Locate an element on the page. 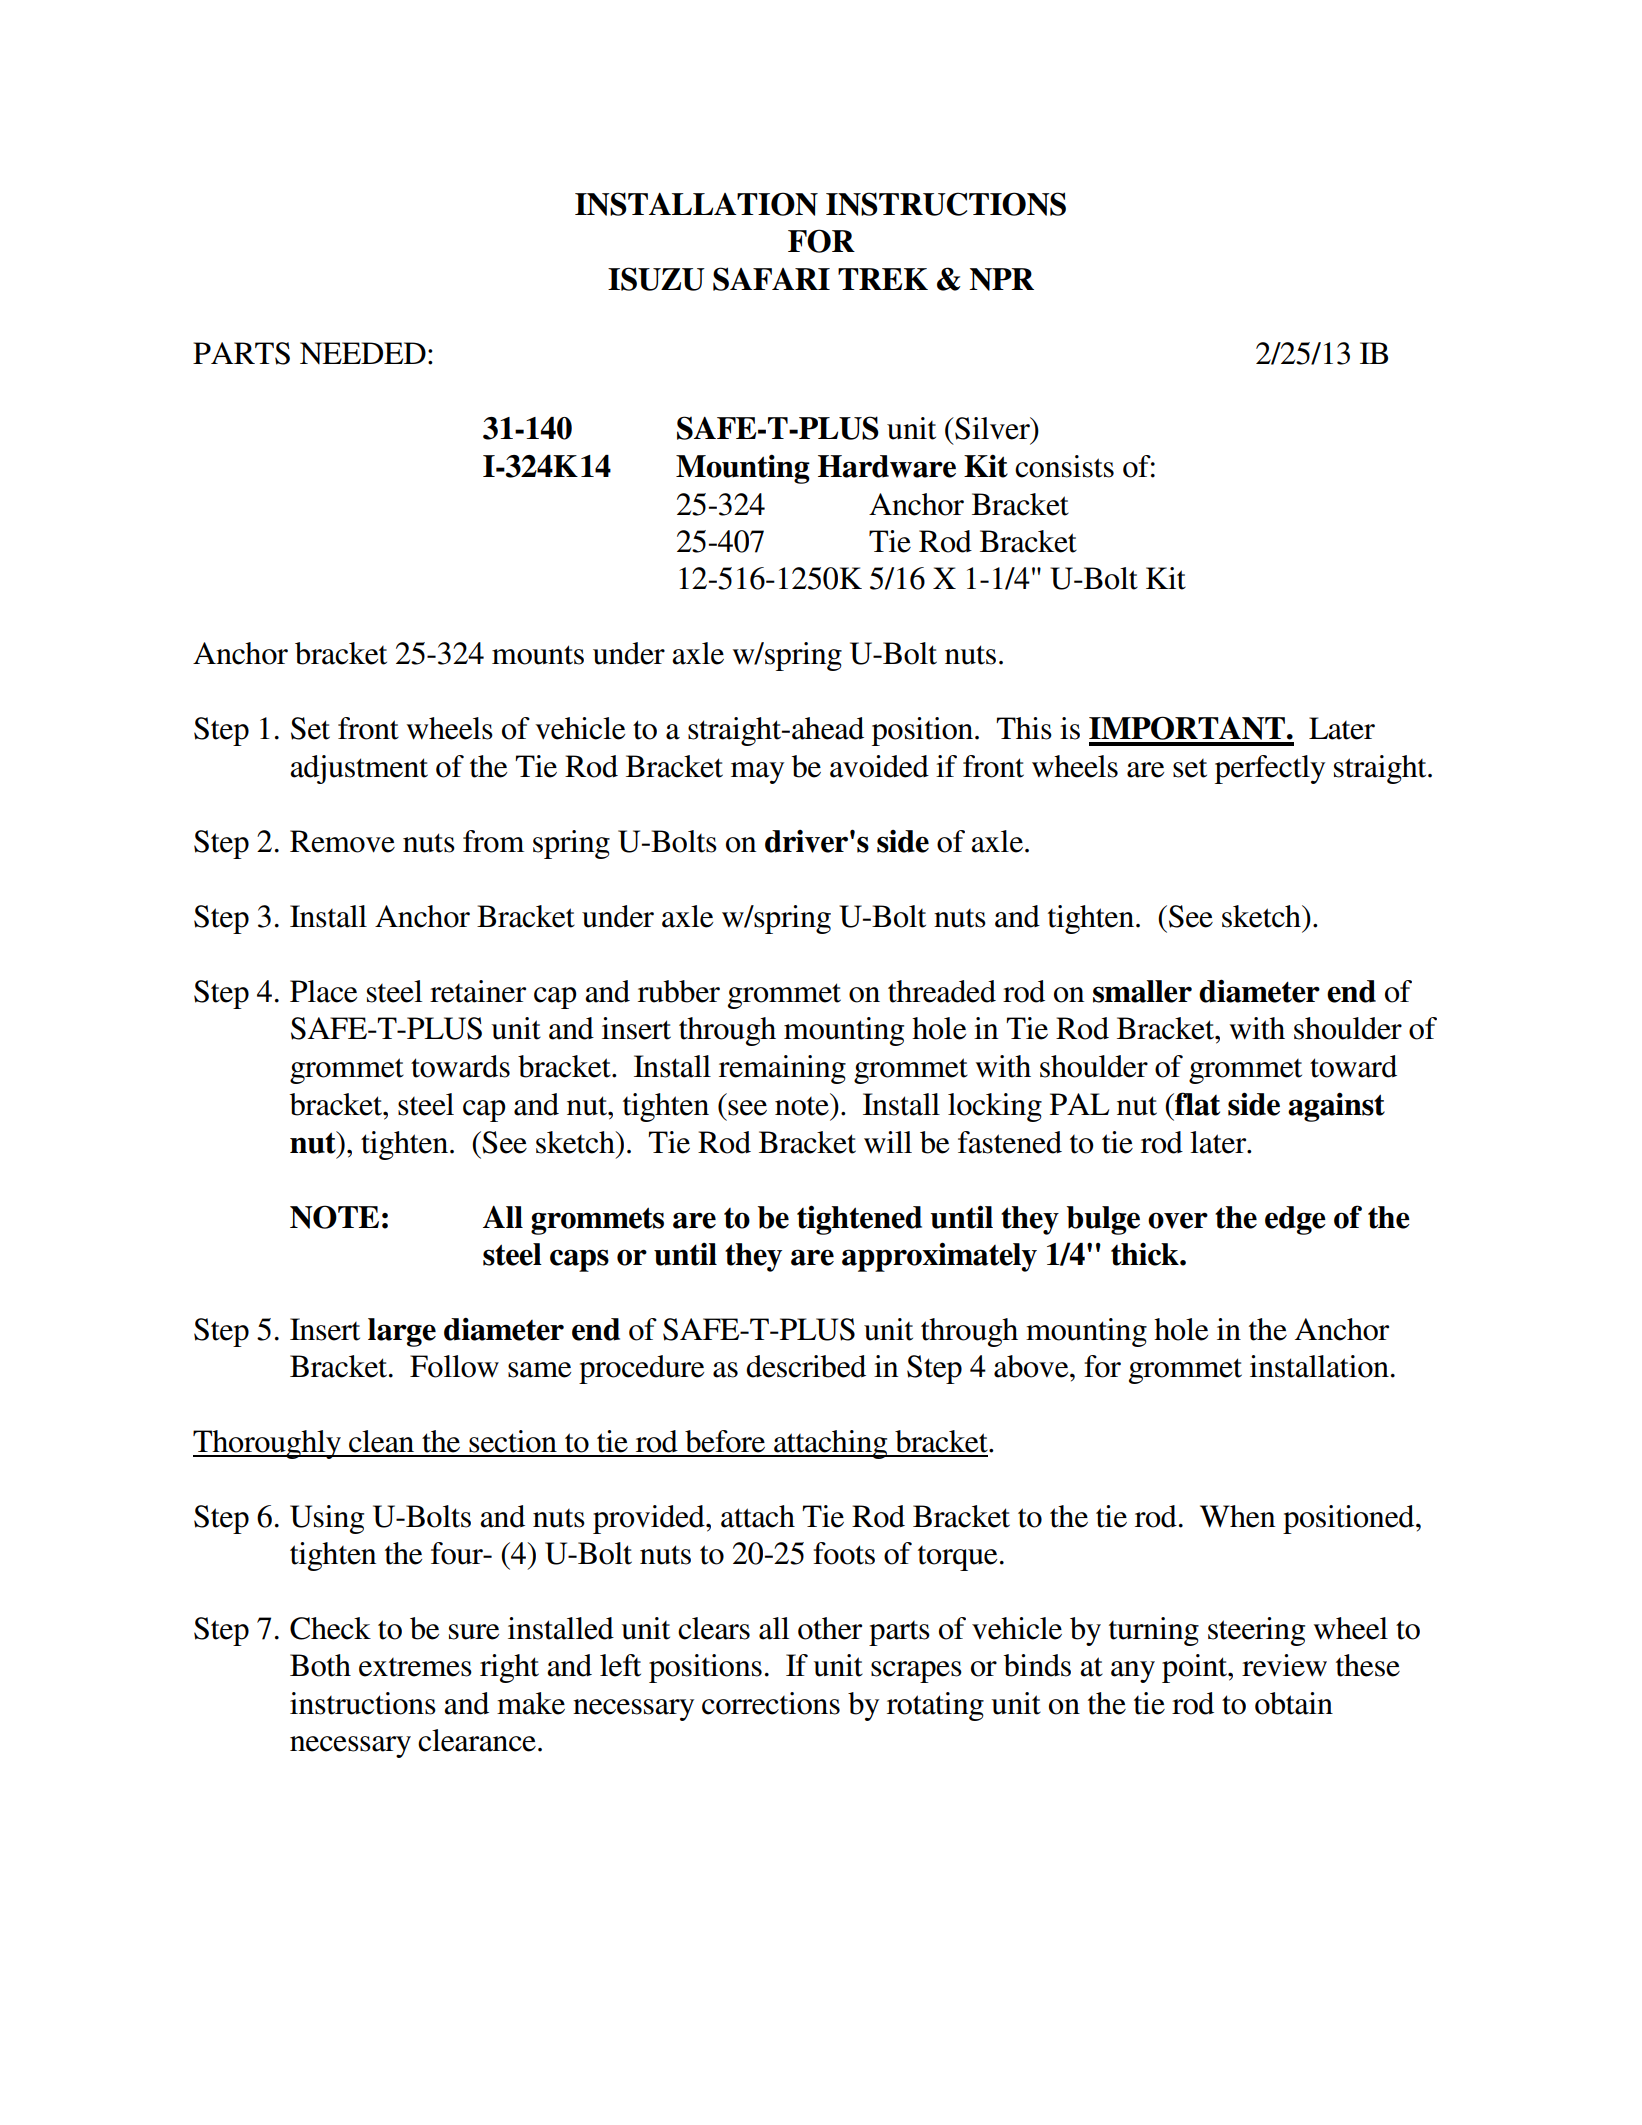 The height and width of the document is (2125, 1642). remaining is located at coordinates (782, 1069).
